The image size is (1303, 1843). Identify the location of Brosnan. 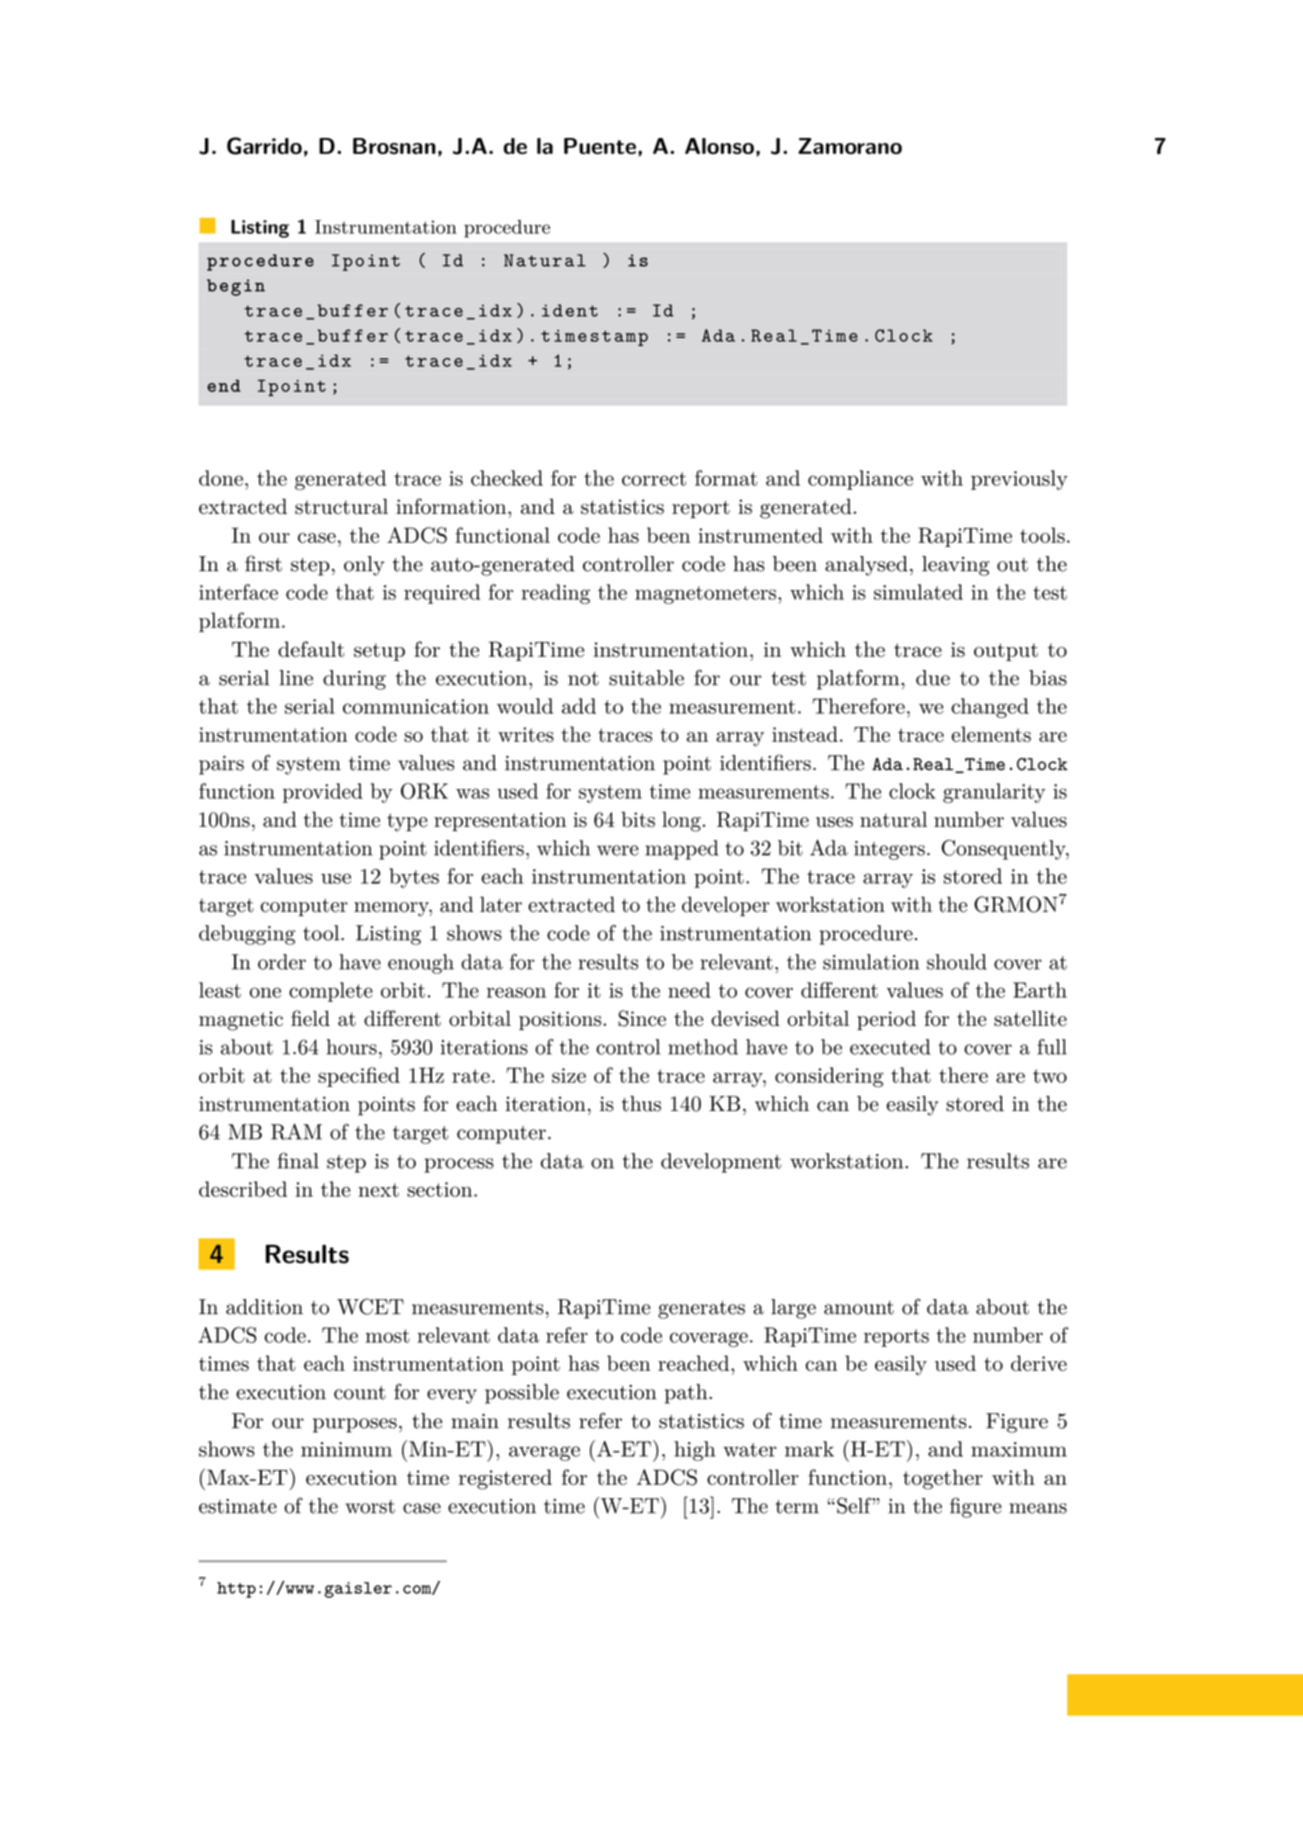
(394, 146).
